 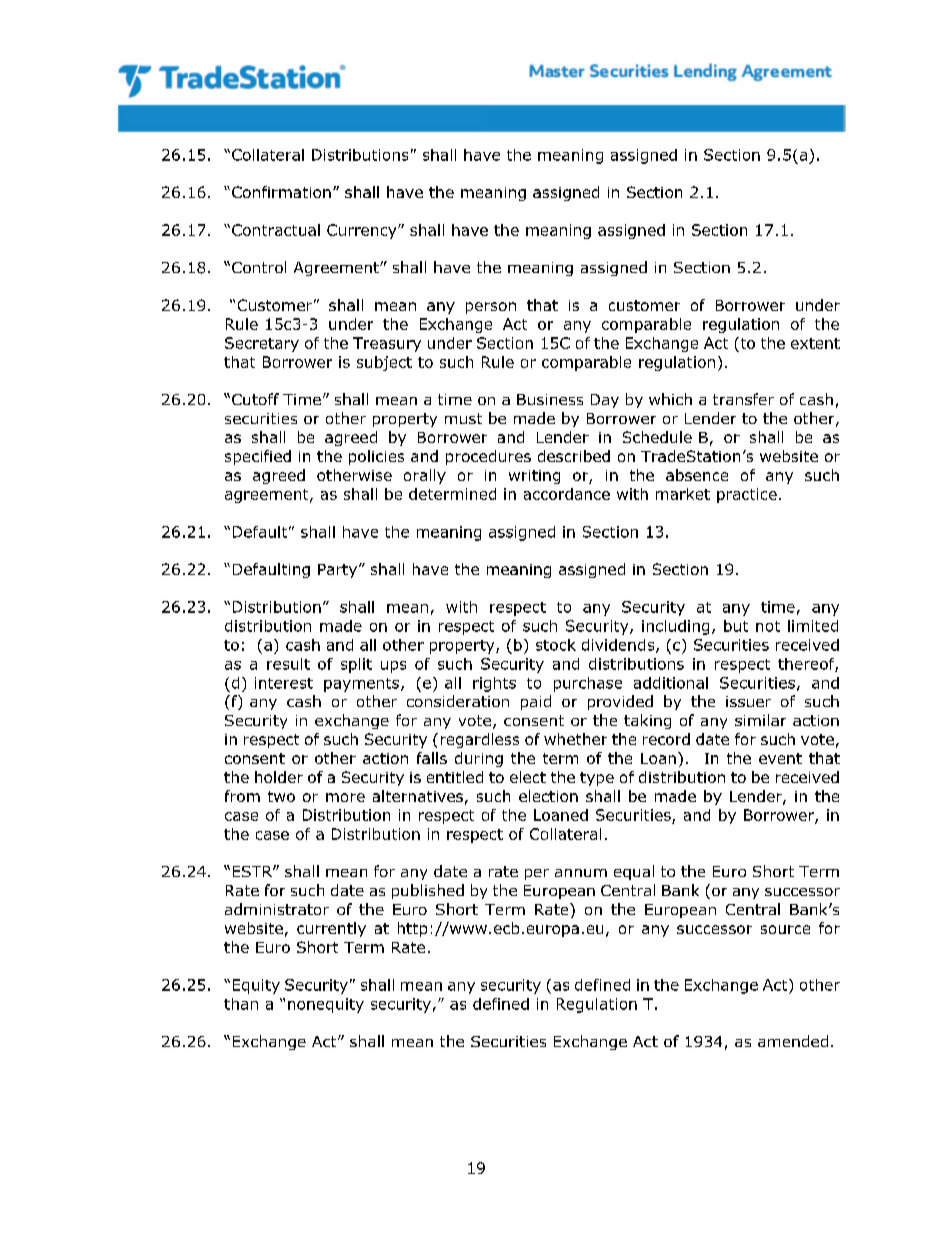 What do you see at coordinates (768, 626) in the screenshot?
I see `not` at bounding box center [768, 626].
